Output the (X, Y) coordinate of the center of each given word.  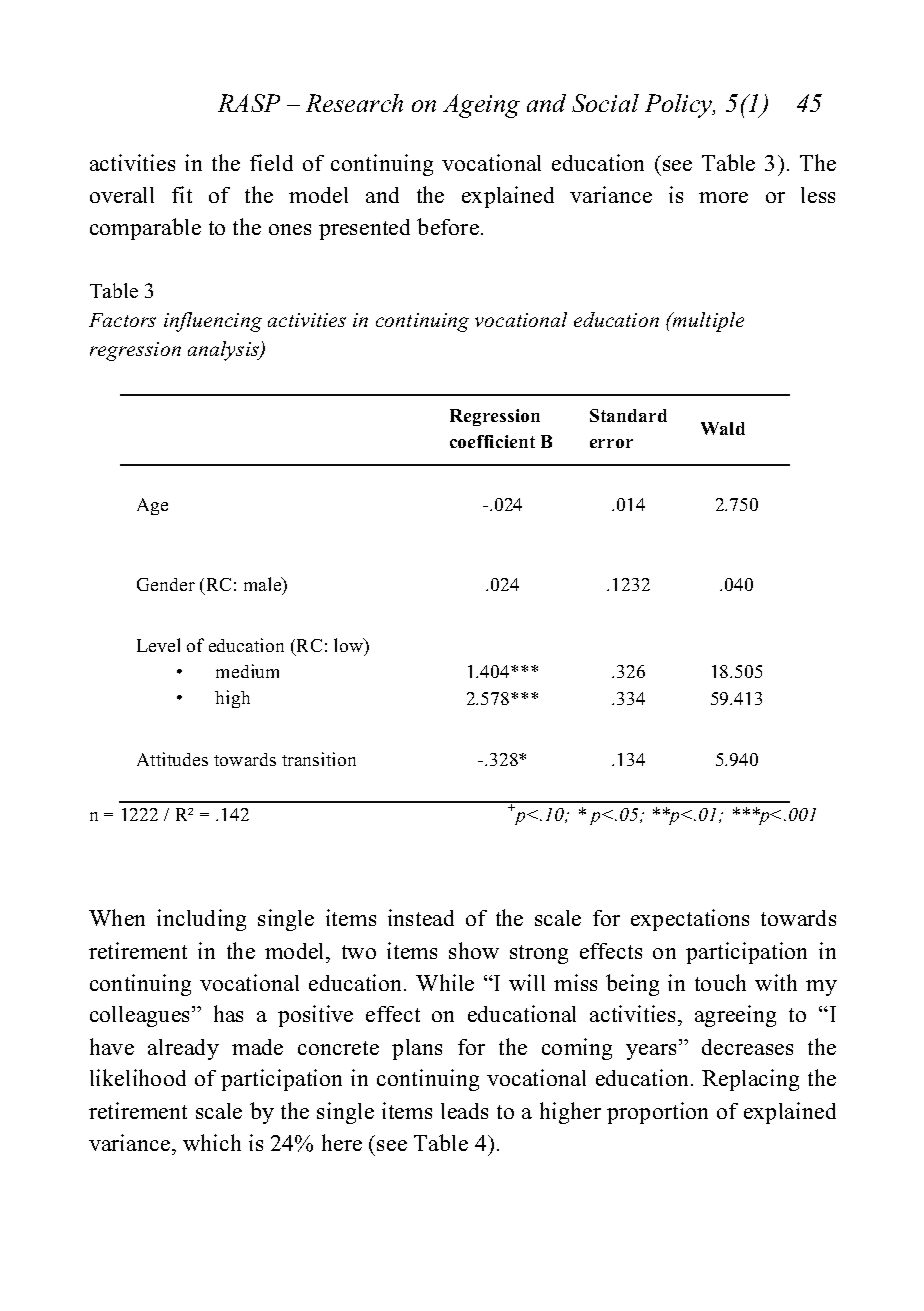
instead (421, 917)
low (350, 646)
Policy (680, 106)
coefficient (492, 441)
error (611, 443)
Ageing (481, 106)
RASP (249, 103)
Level (158, 645)
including (201, 920)
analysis (225, 351)
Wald (723, 428)
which (212, 1142)
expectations (690, 920)
